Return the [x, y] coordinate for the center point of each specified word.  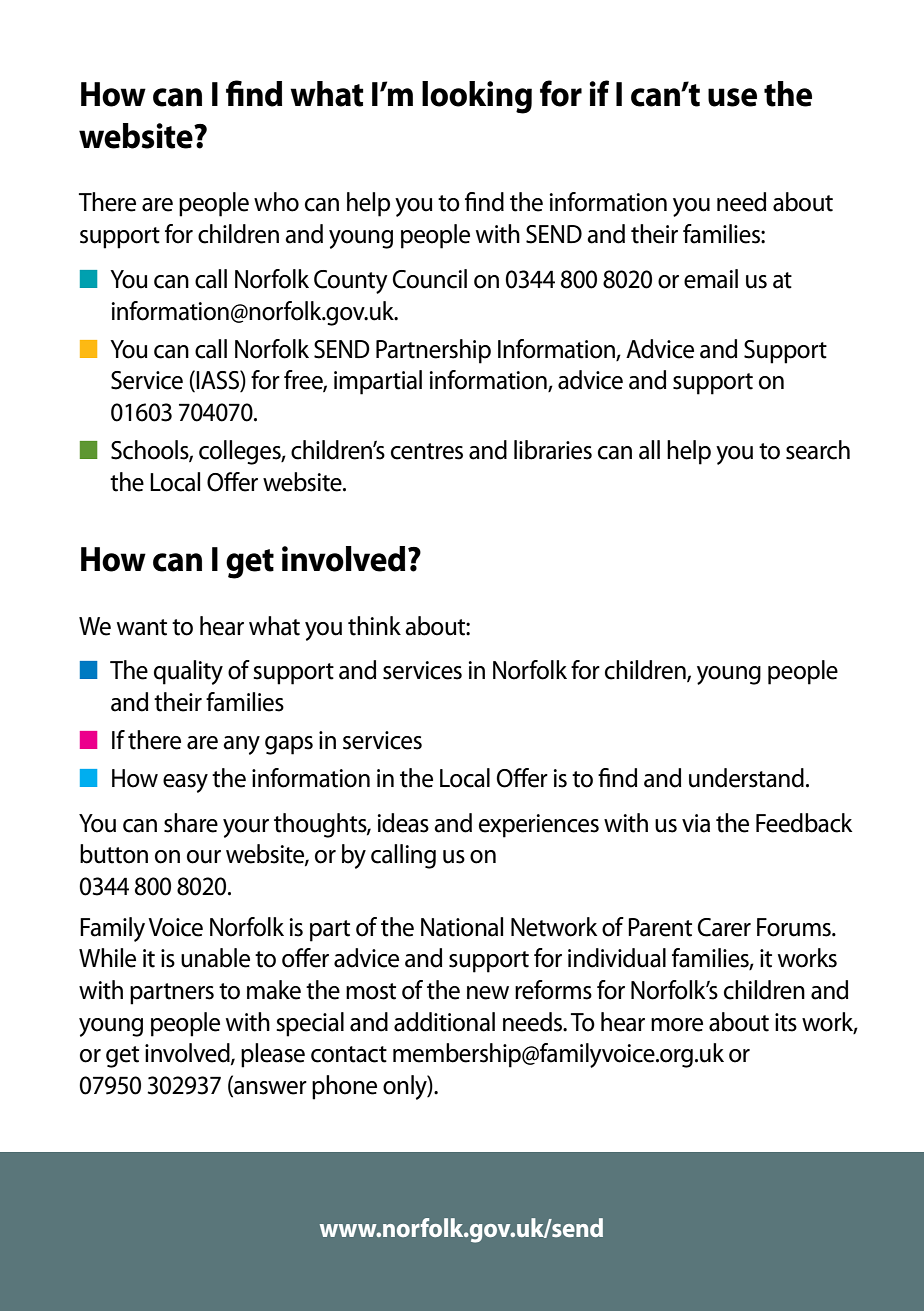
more [677, 1025]
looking [477, 97]
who [276, 202]
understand [746, 778]
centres [427, 451]
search [818, 450]
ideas [403, 823]
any [241, 745]
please [273, 1055]
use [732, 97]
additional [444, 1022]
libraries [553, 450]
